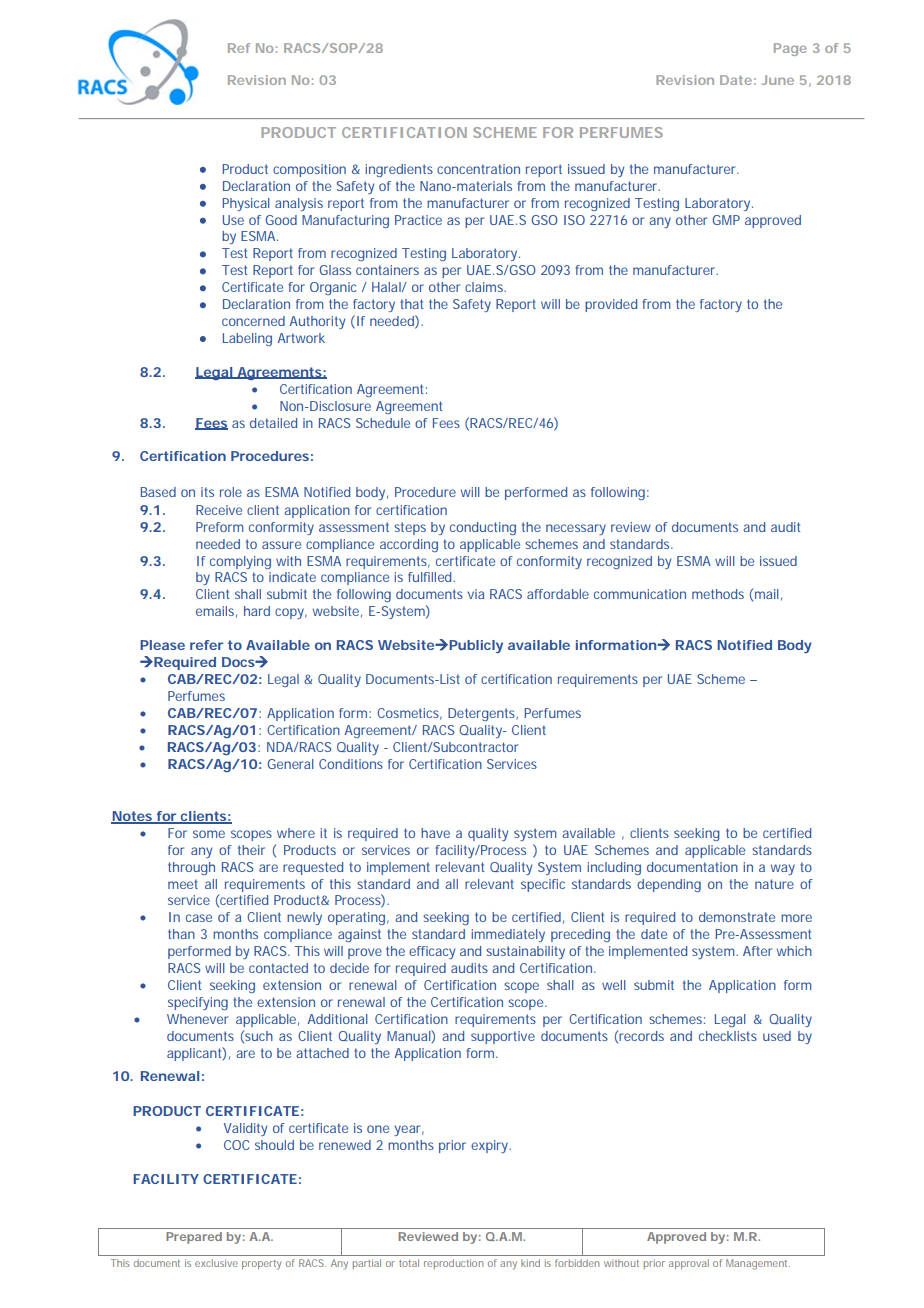 The image size is (924, 1308). I want to click on refer, so click(206, 645).
